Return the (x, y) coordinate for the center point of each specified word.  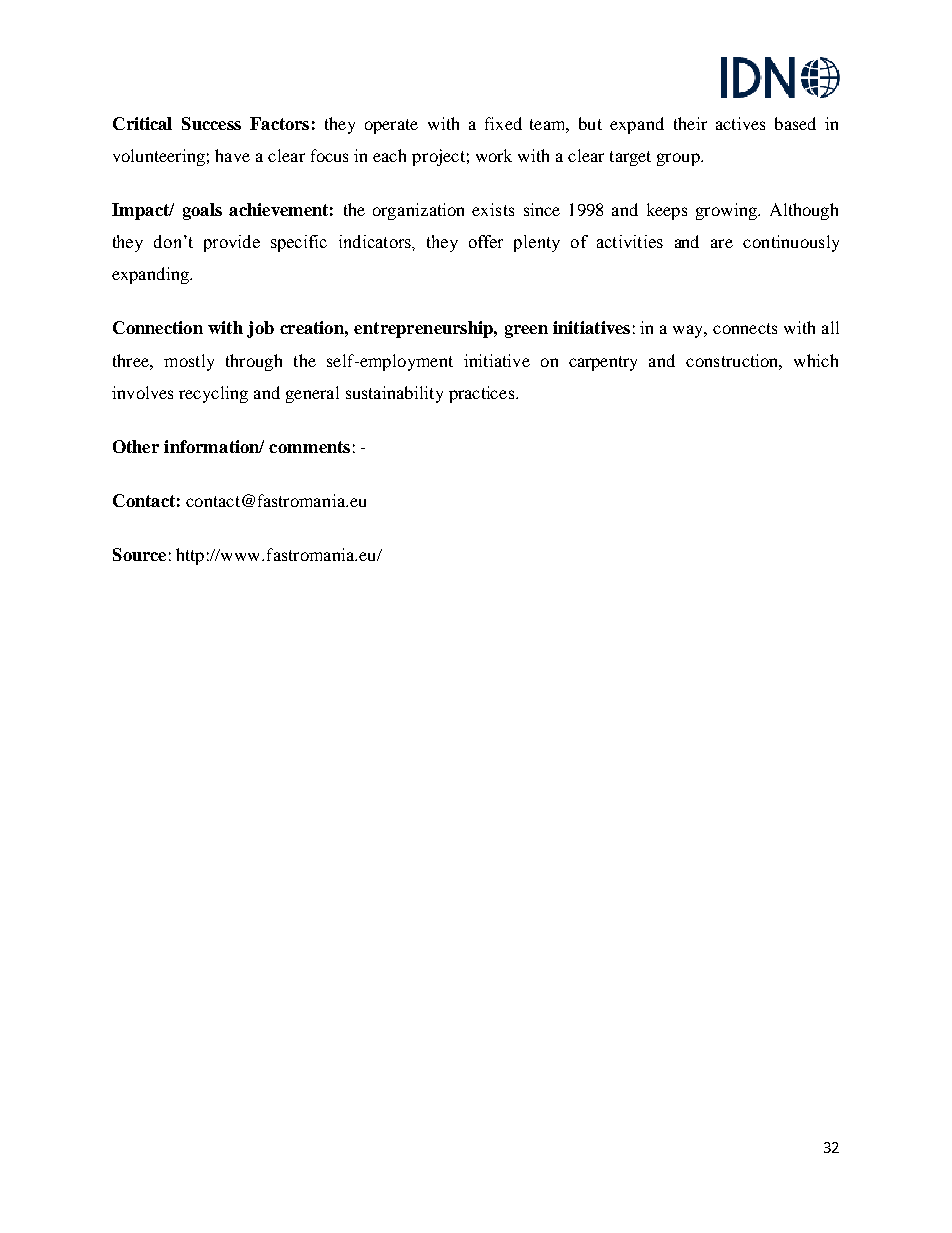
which (816, 360)
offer (486, 241)
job (260, 329)
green (526, 331)
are (722, 243)
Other (136, 446)
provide (232, 243)
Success (211, 123)
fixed (503, 123)
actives (740, 123)
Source (139, 554)
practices (483, 394)
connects (745, 328)
